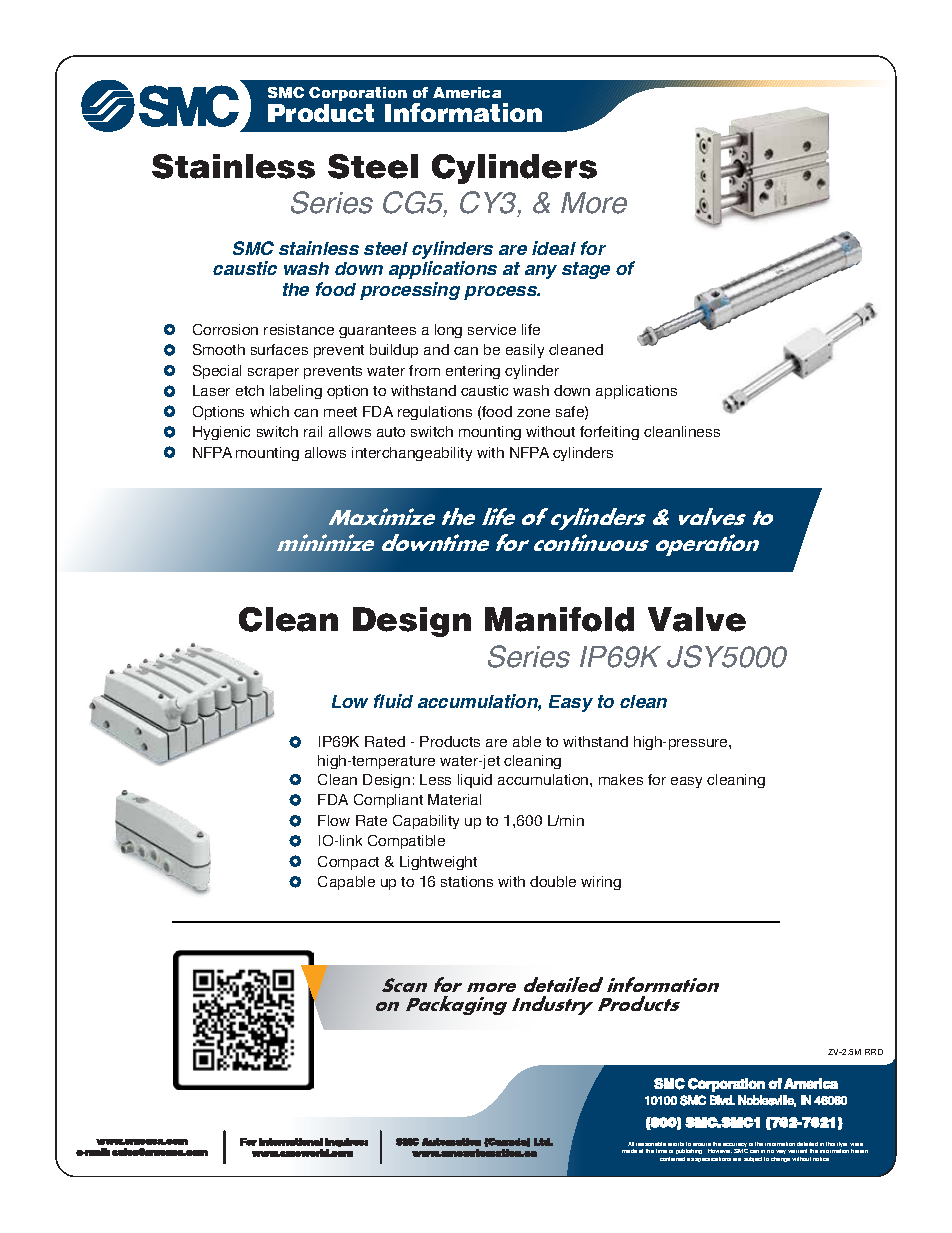 The height and width of the document is (1233, 952). What do you see at coordinates (629, 1151) in the document?
I see `made` at bounding box center [629, 1151].
